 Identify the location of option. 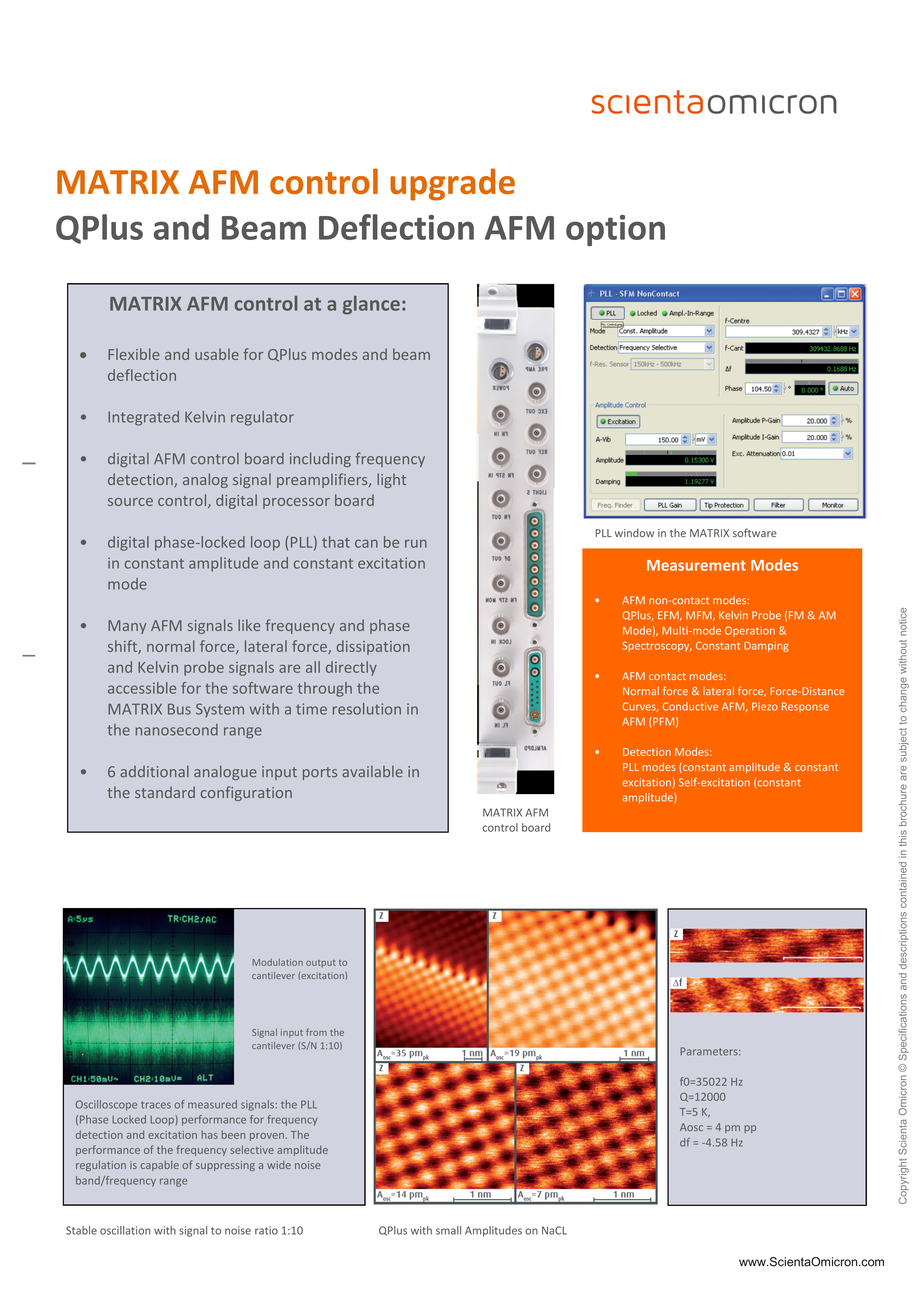
(615, 230).
